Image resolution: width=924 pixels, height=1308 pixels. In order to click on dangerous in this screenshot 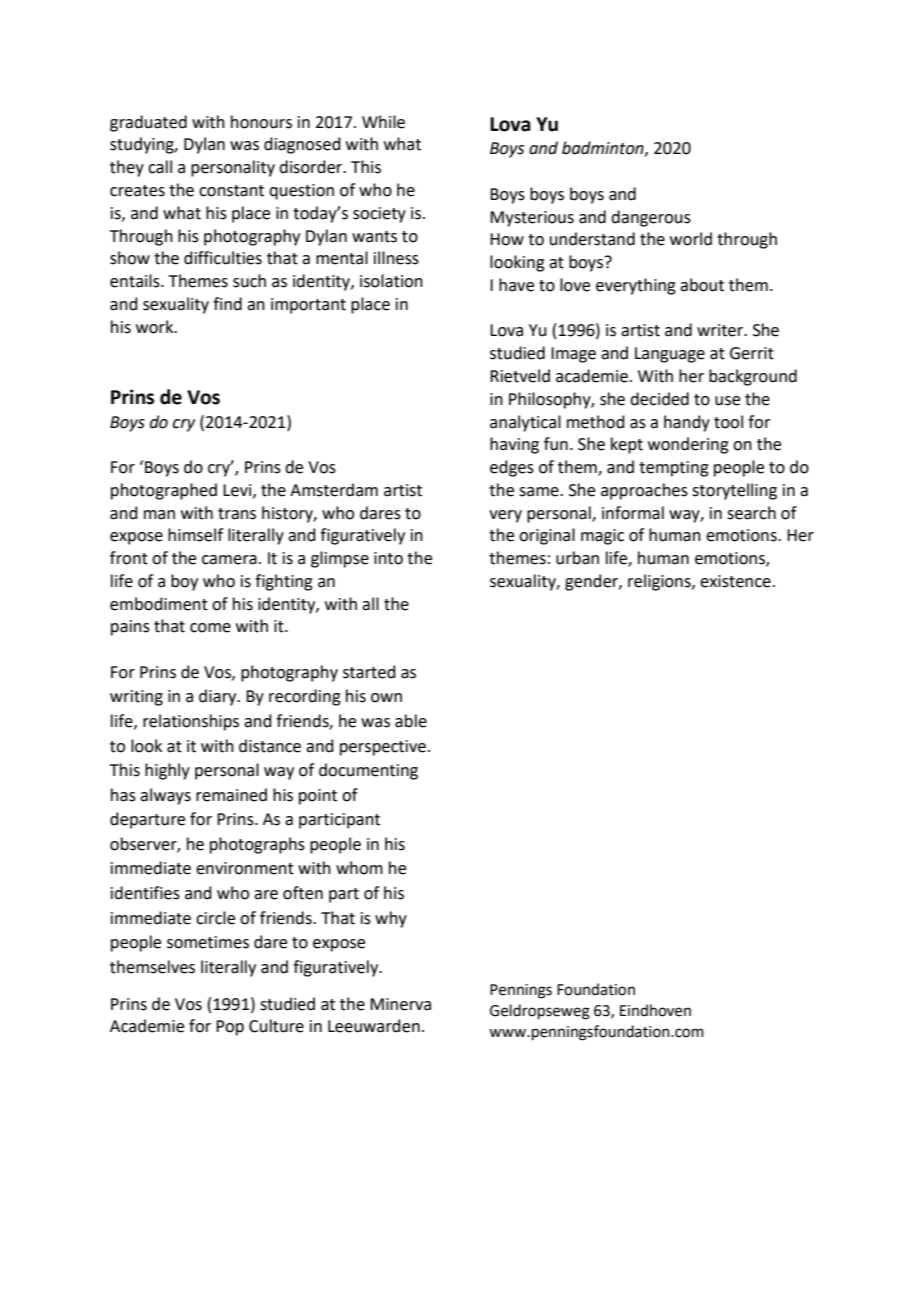, I will do `click(651, 218)`.
